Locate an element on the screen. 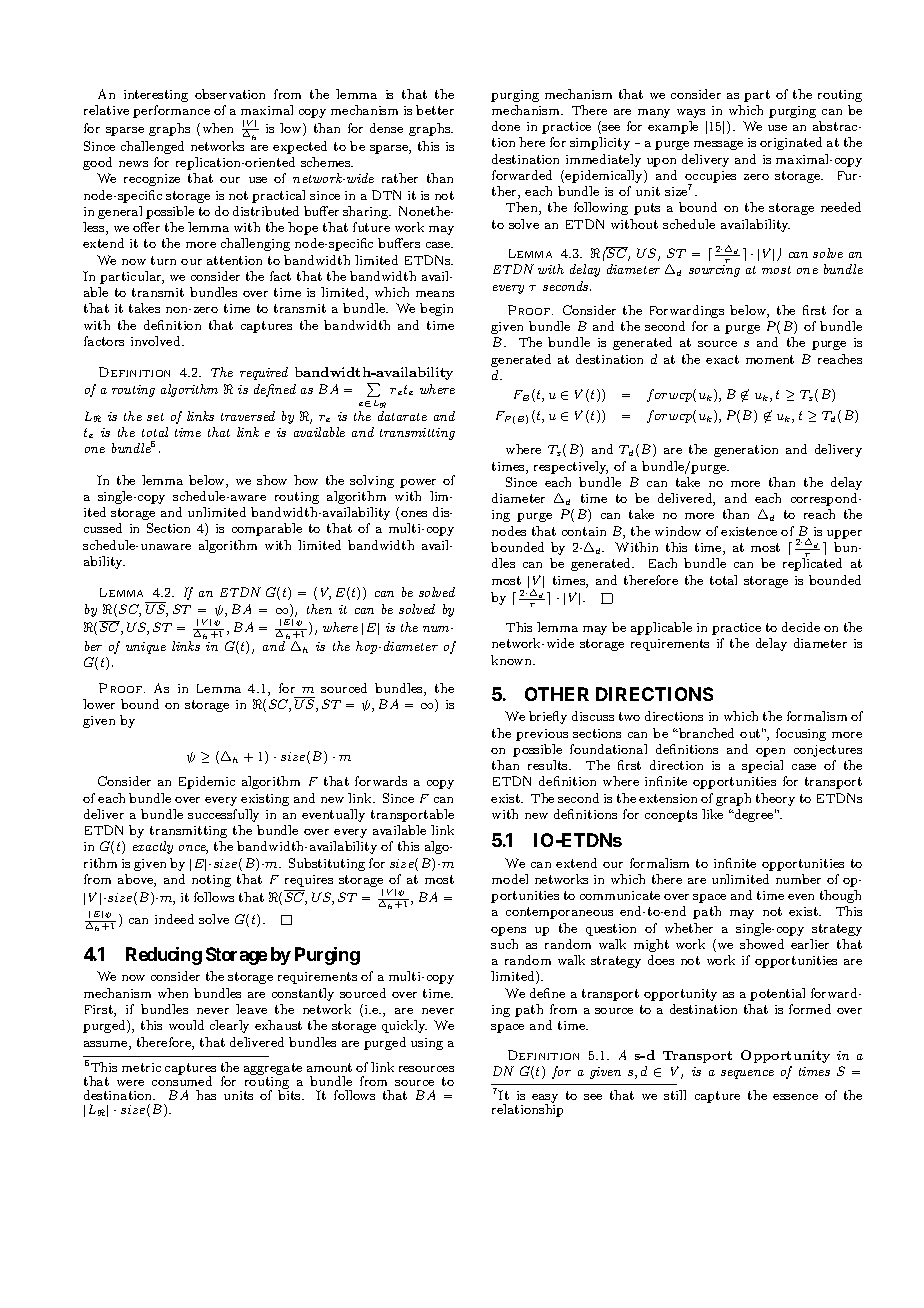  successfully is located at coordinates (223, 815).
